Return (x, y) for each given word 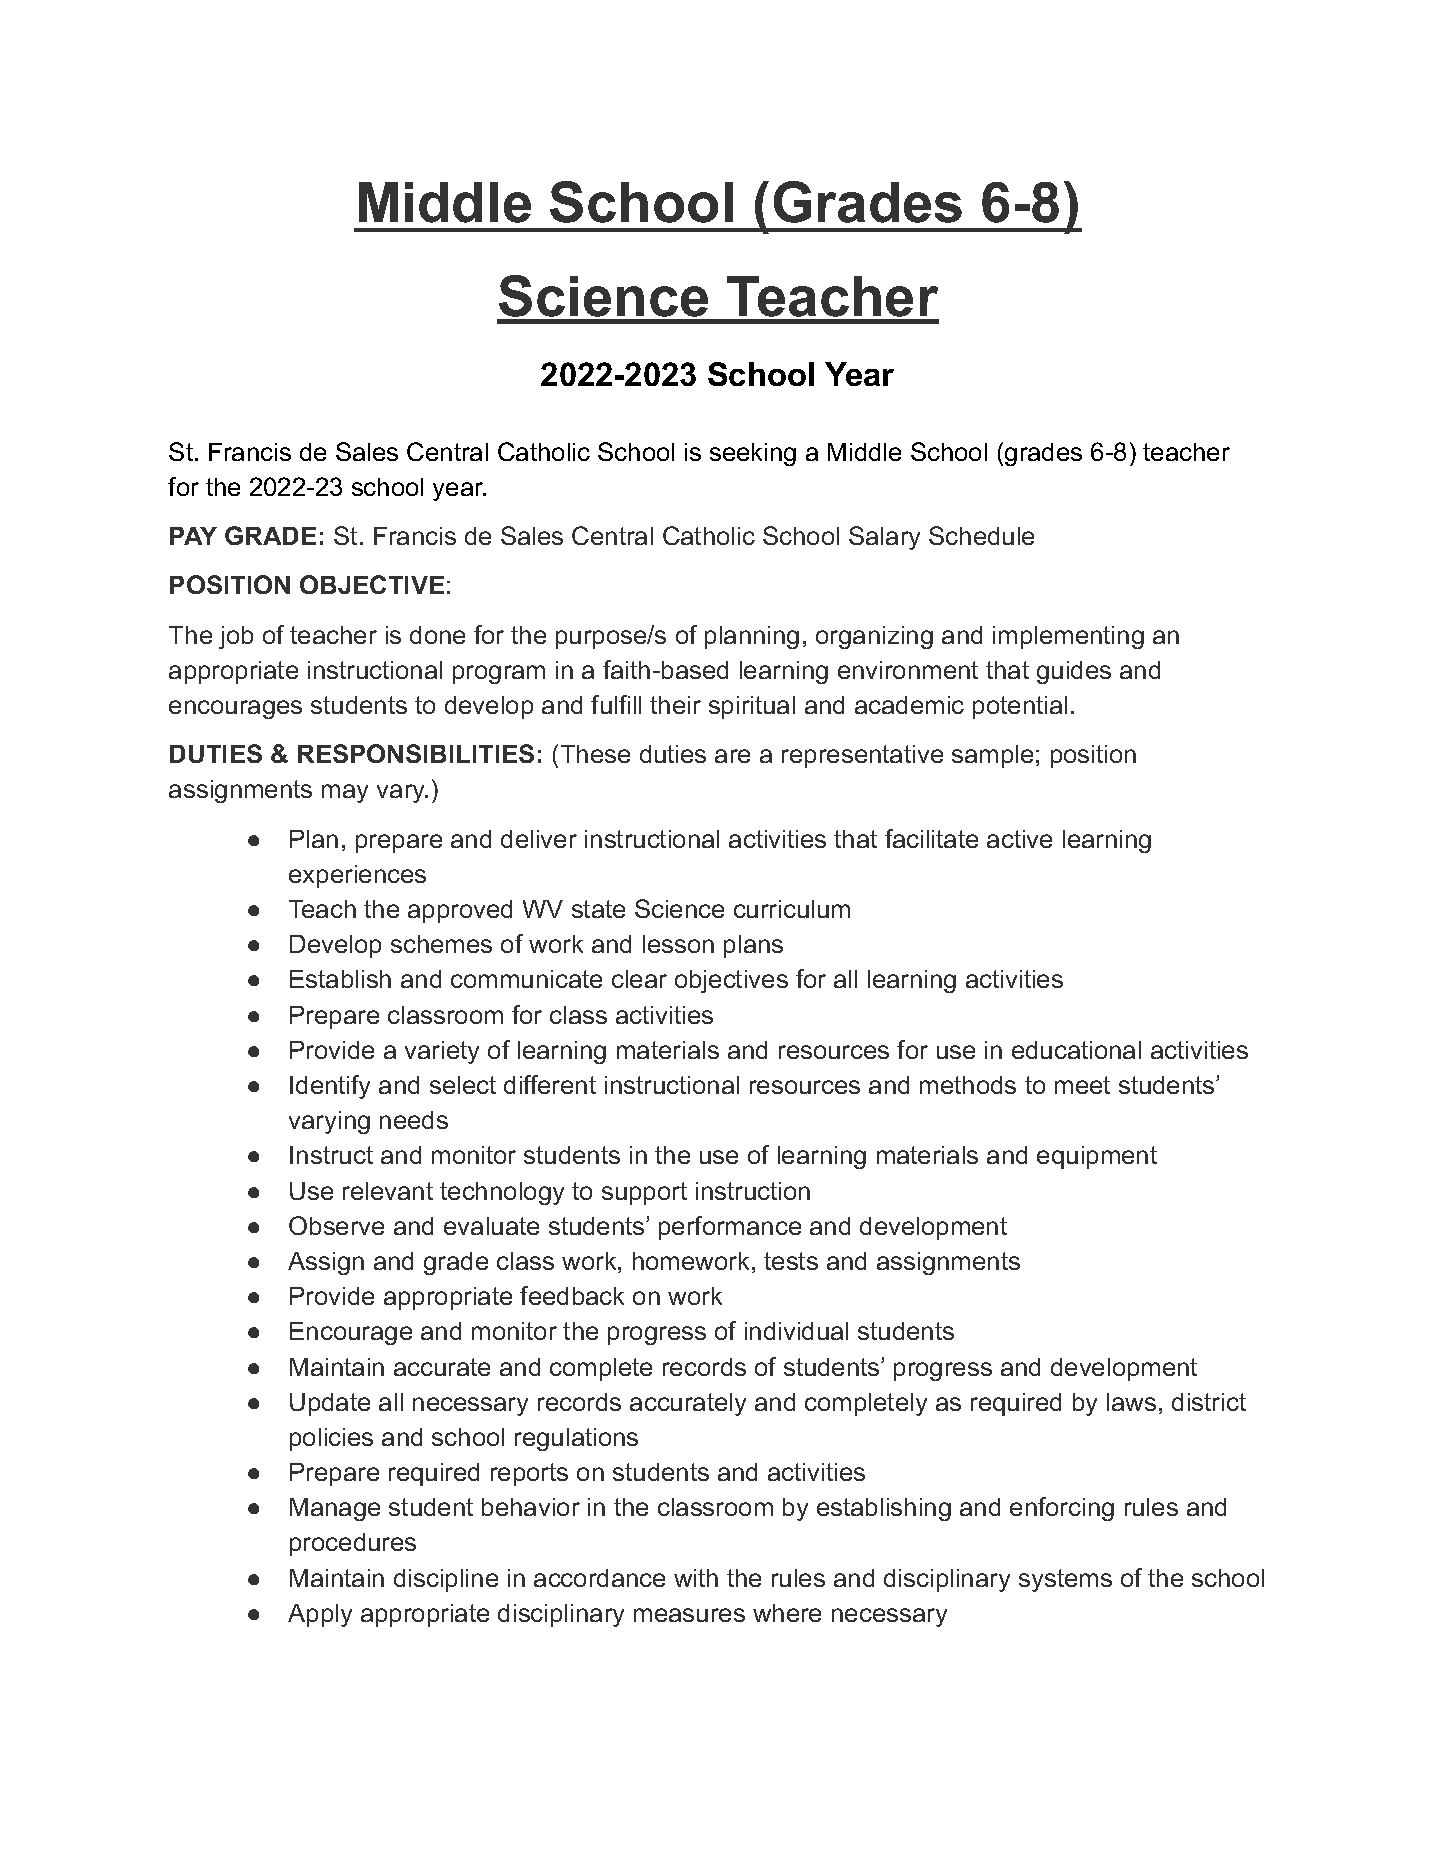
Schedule (981, 535)
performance (730, 1228)
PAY (193, 536)
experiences (357, 876)
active (1019, 839)
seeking (753, 454)
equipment (1097, 1157)
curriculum (792, 909)
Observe (336, 1225)
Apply (320, 1615)
